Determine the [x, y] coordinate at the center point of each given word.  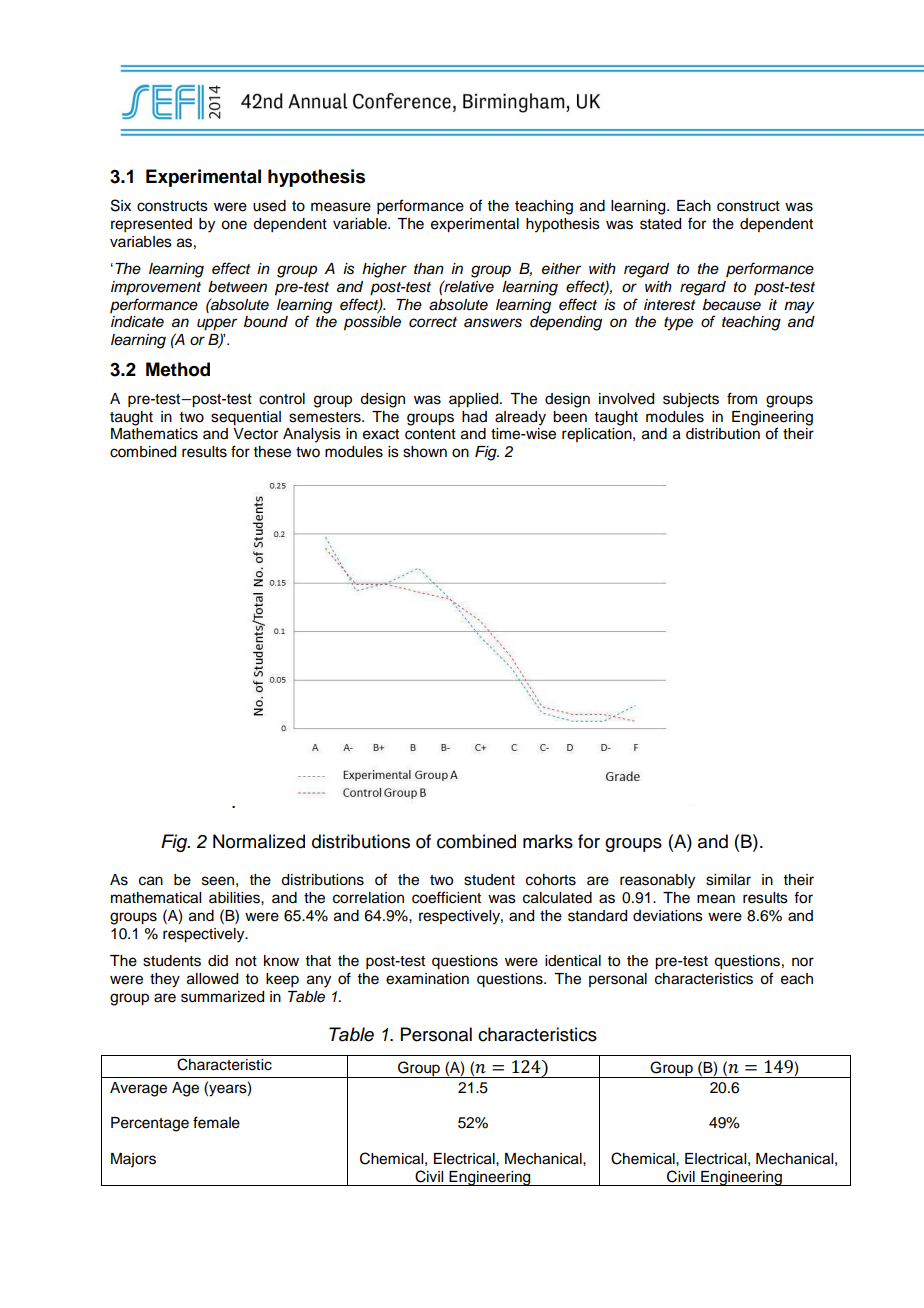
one [234, 225]
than [429, 269]
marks [548, 841]
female [216, 1122]
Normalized [259, 841]
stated [660, 224]
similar [728, 880]
